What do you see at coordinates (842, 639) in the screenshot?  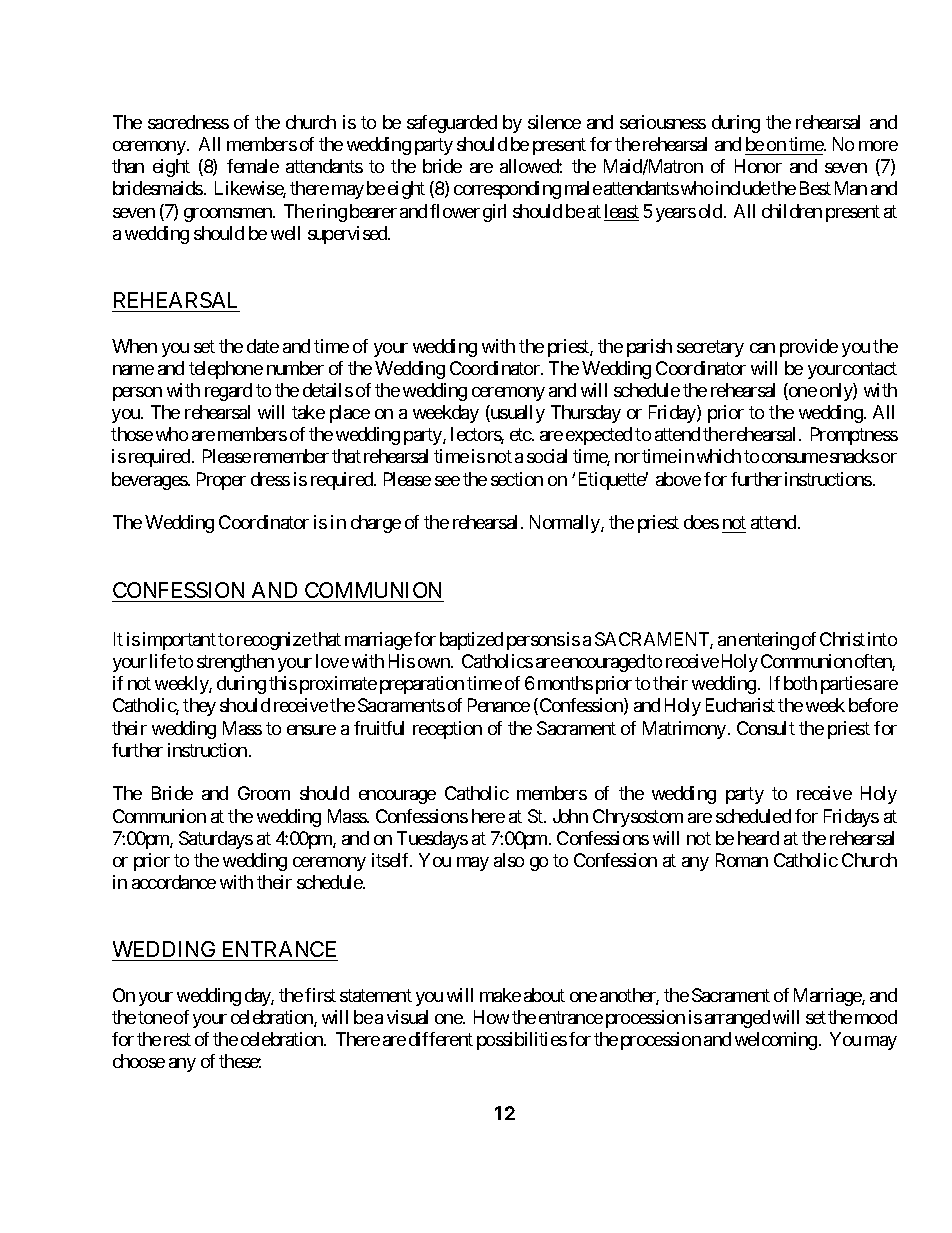 I see `Christ` at bounding box center [842, 639].
